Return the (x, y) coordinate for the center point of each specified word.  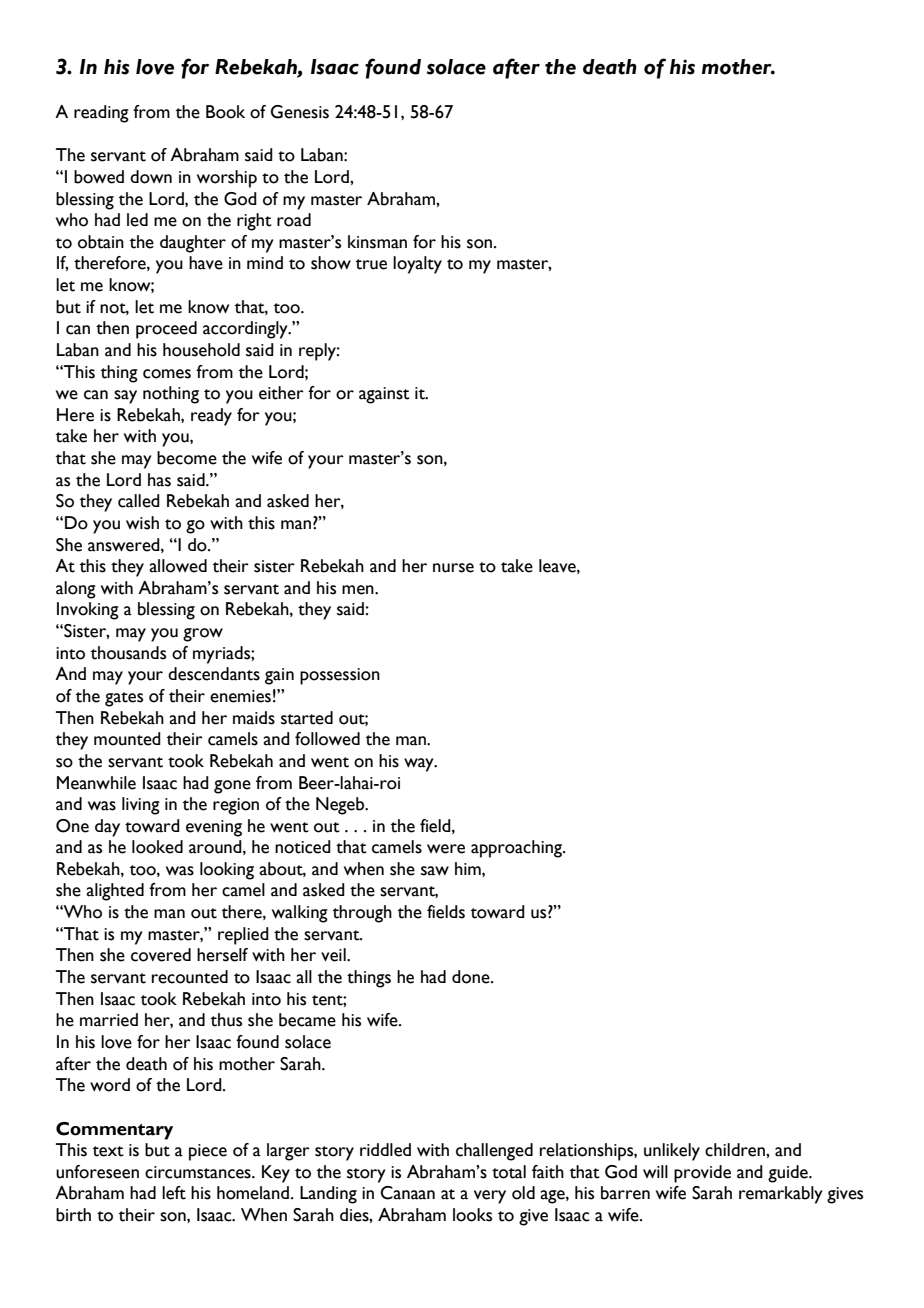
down (151, 177)
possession (340, 676)
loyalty (417, 265)
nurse (453, 568)
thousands (128, 653)
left (174, 1193)
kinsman (377, 242)
